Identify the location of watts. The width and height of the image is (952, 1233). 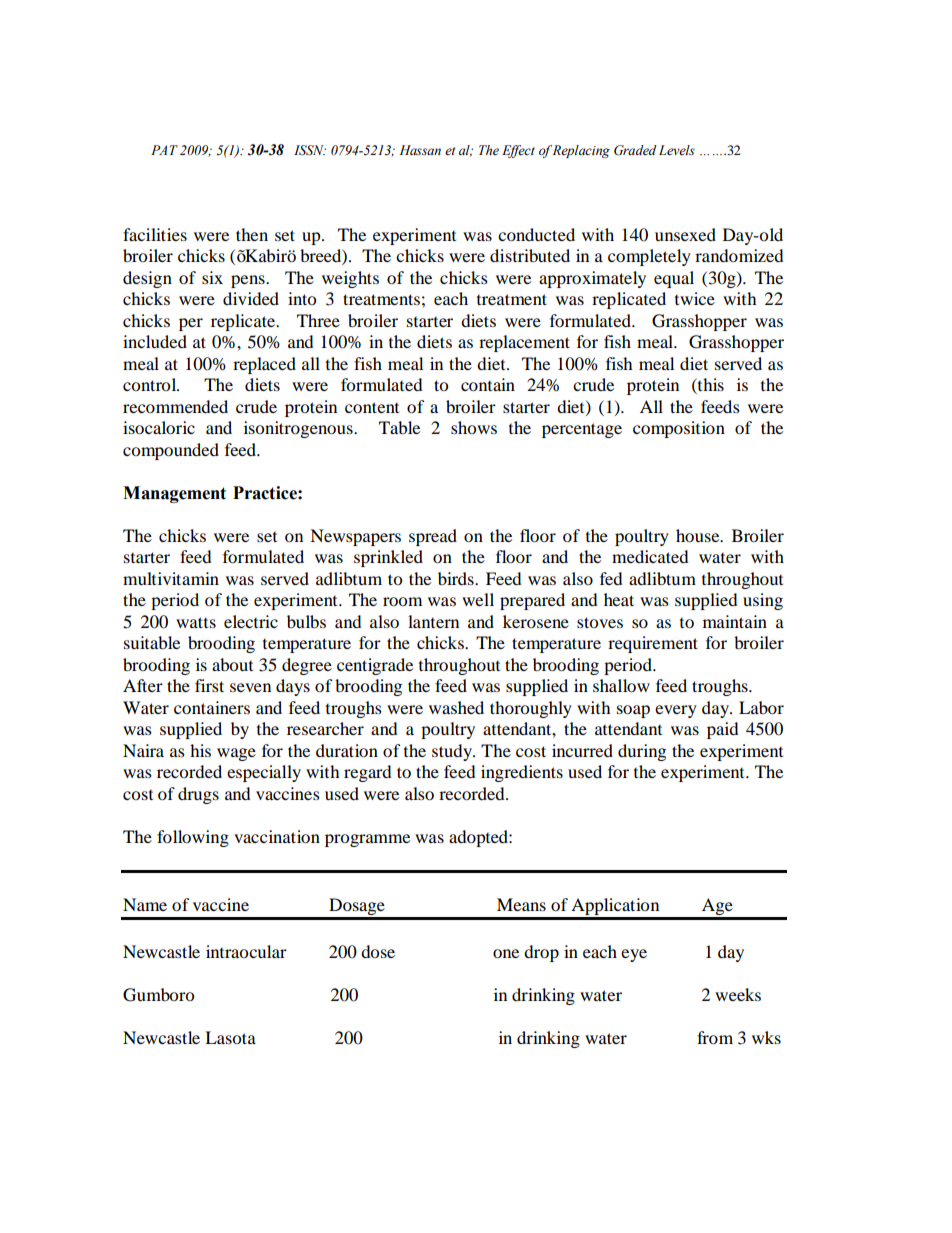
(196, 622).
